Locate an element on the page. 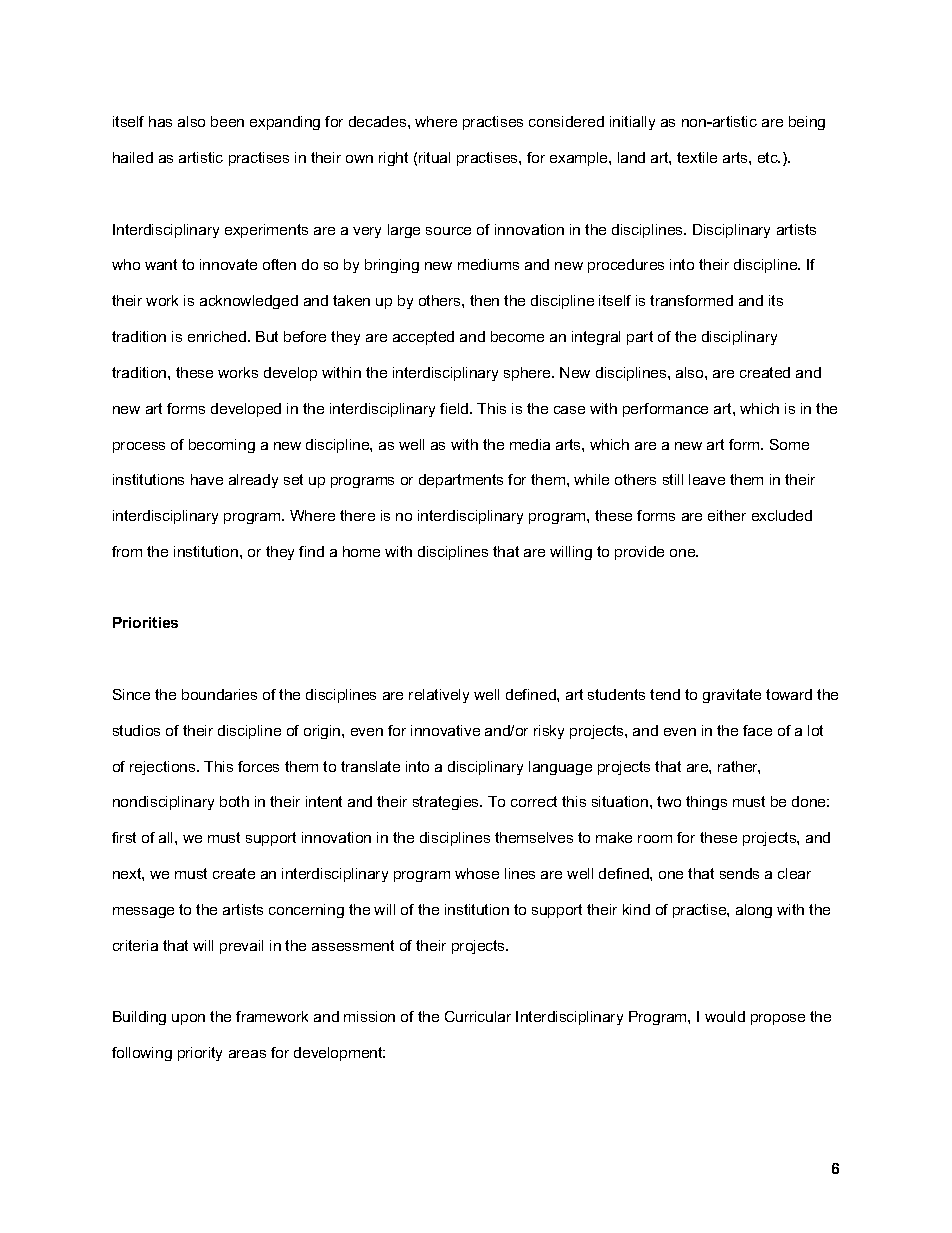  Priorities is located at coordinates (145, 622).
